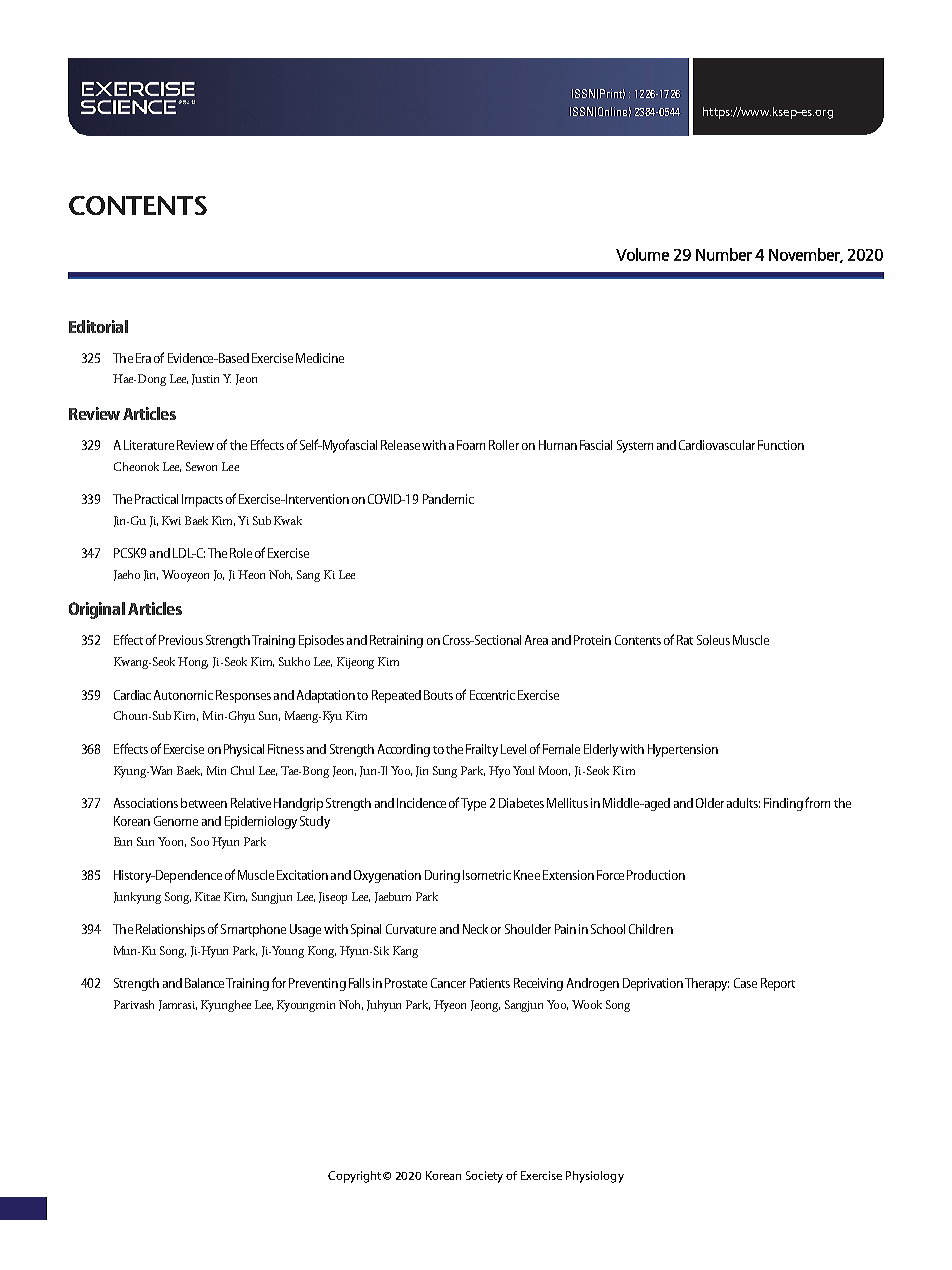 The width and height of the screenshot is (952, 1270). I want to click on Society, so click(484, 1177).
